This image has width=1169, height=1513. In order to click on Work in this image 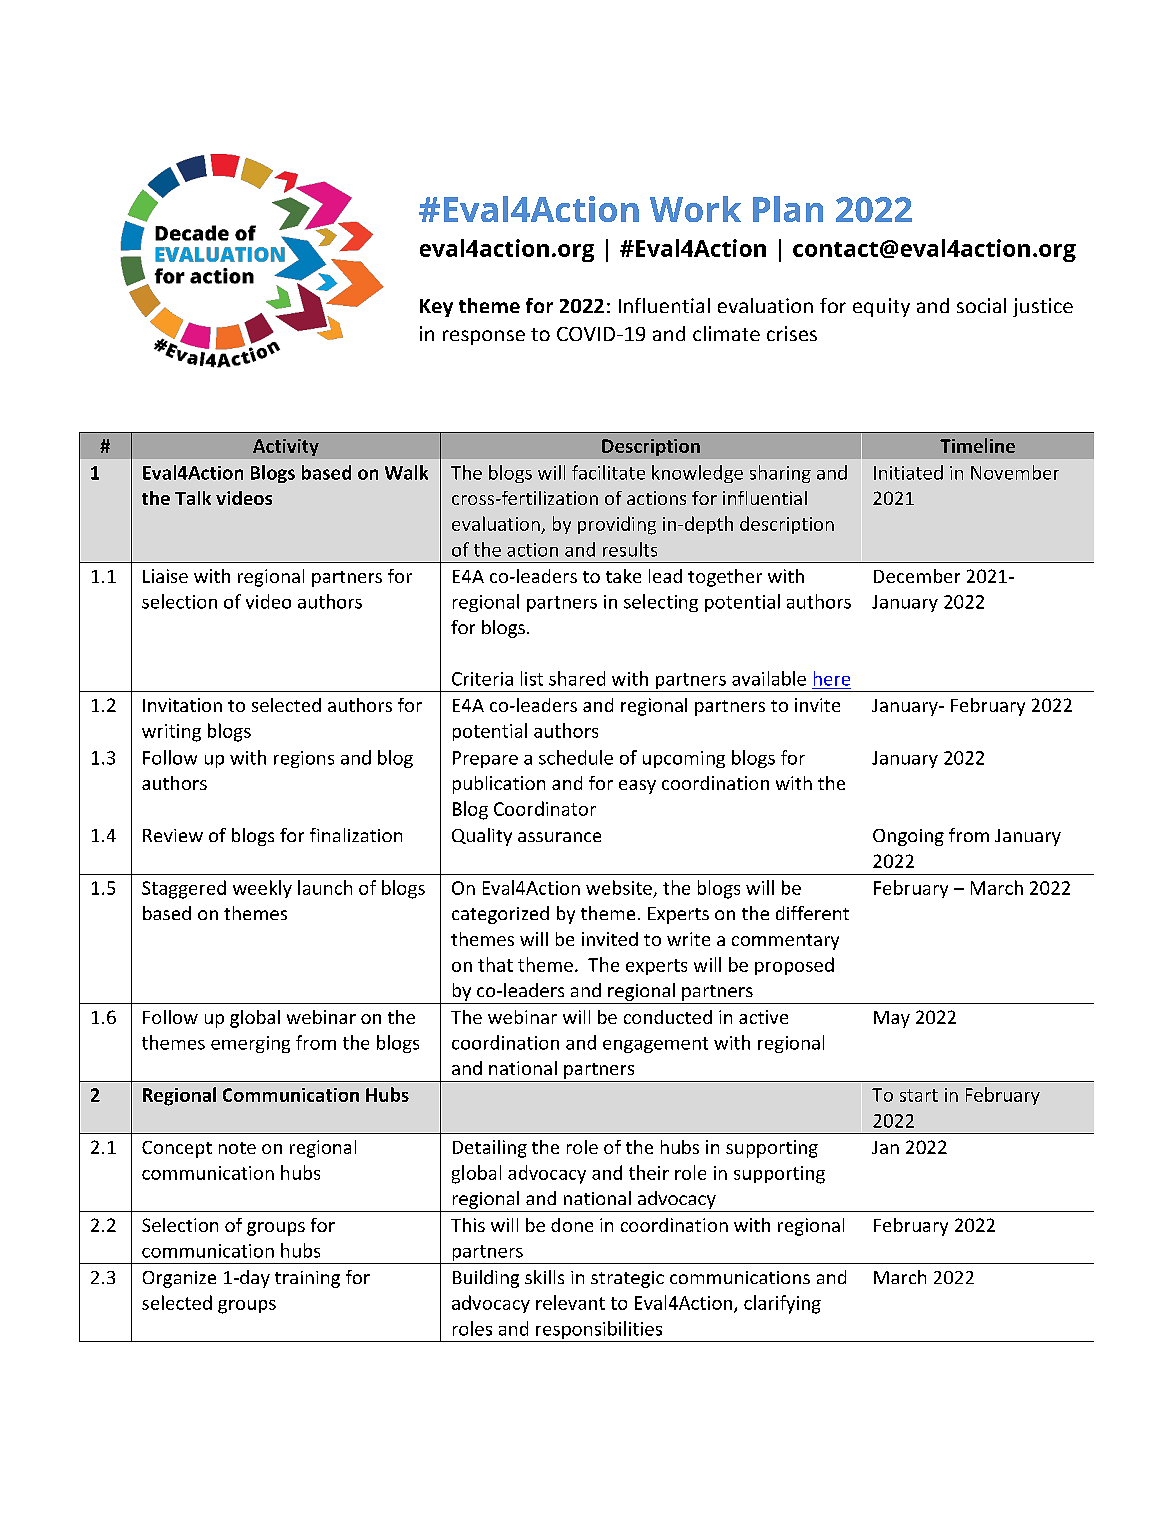, I will do `click(695, 209)`.
